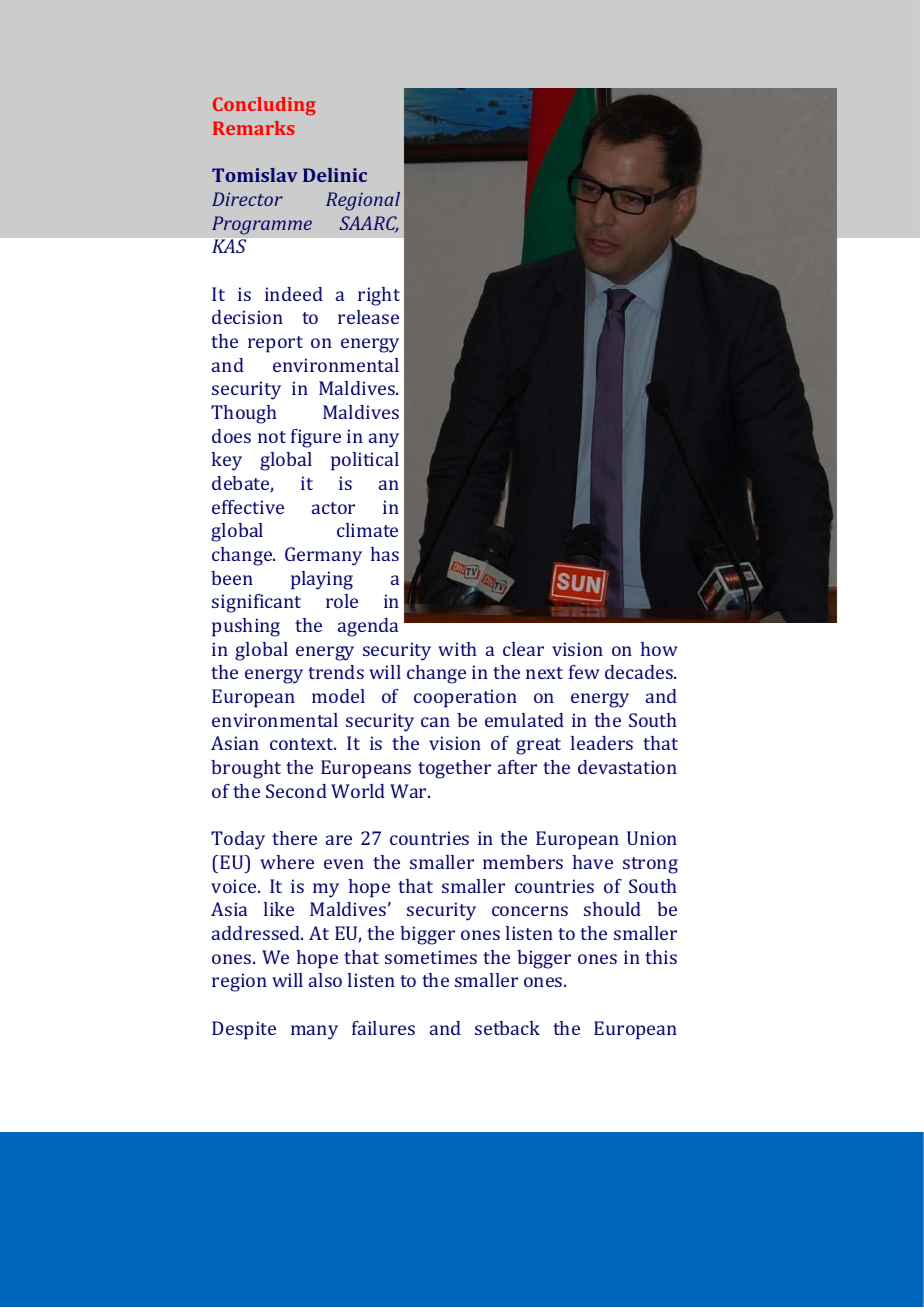 The image size is (924, 1308). What do you see at coordinates (379, 296) in the screenshot?
I see `right` at bounding box center [379, 296].
